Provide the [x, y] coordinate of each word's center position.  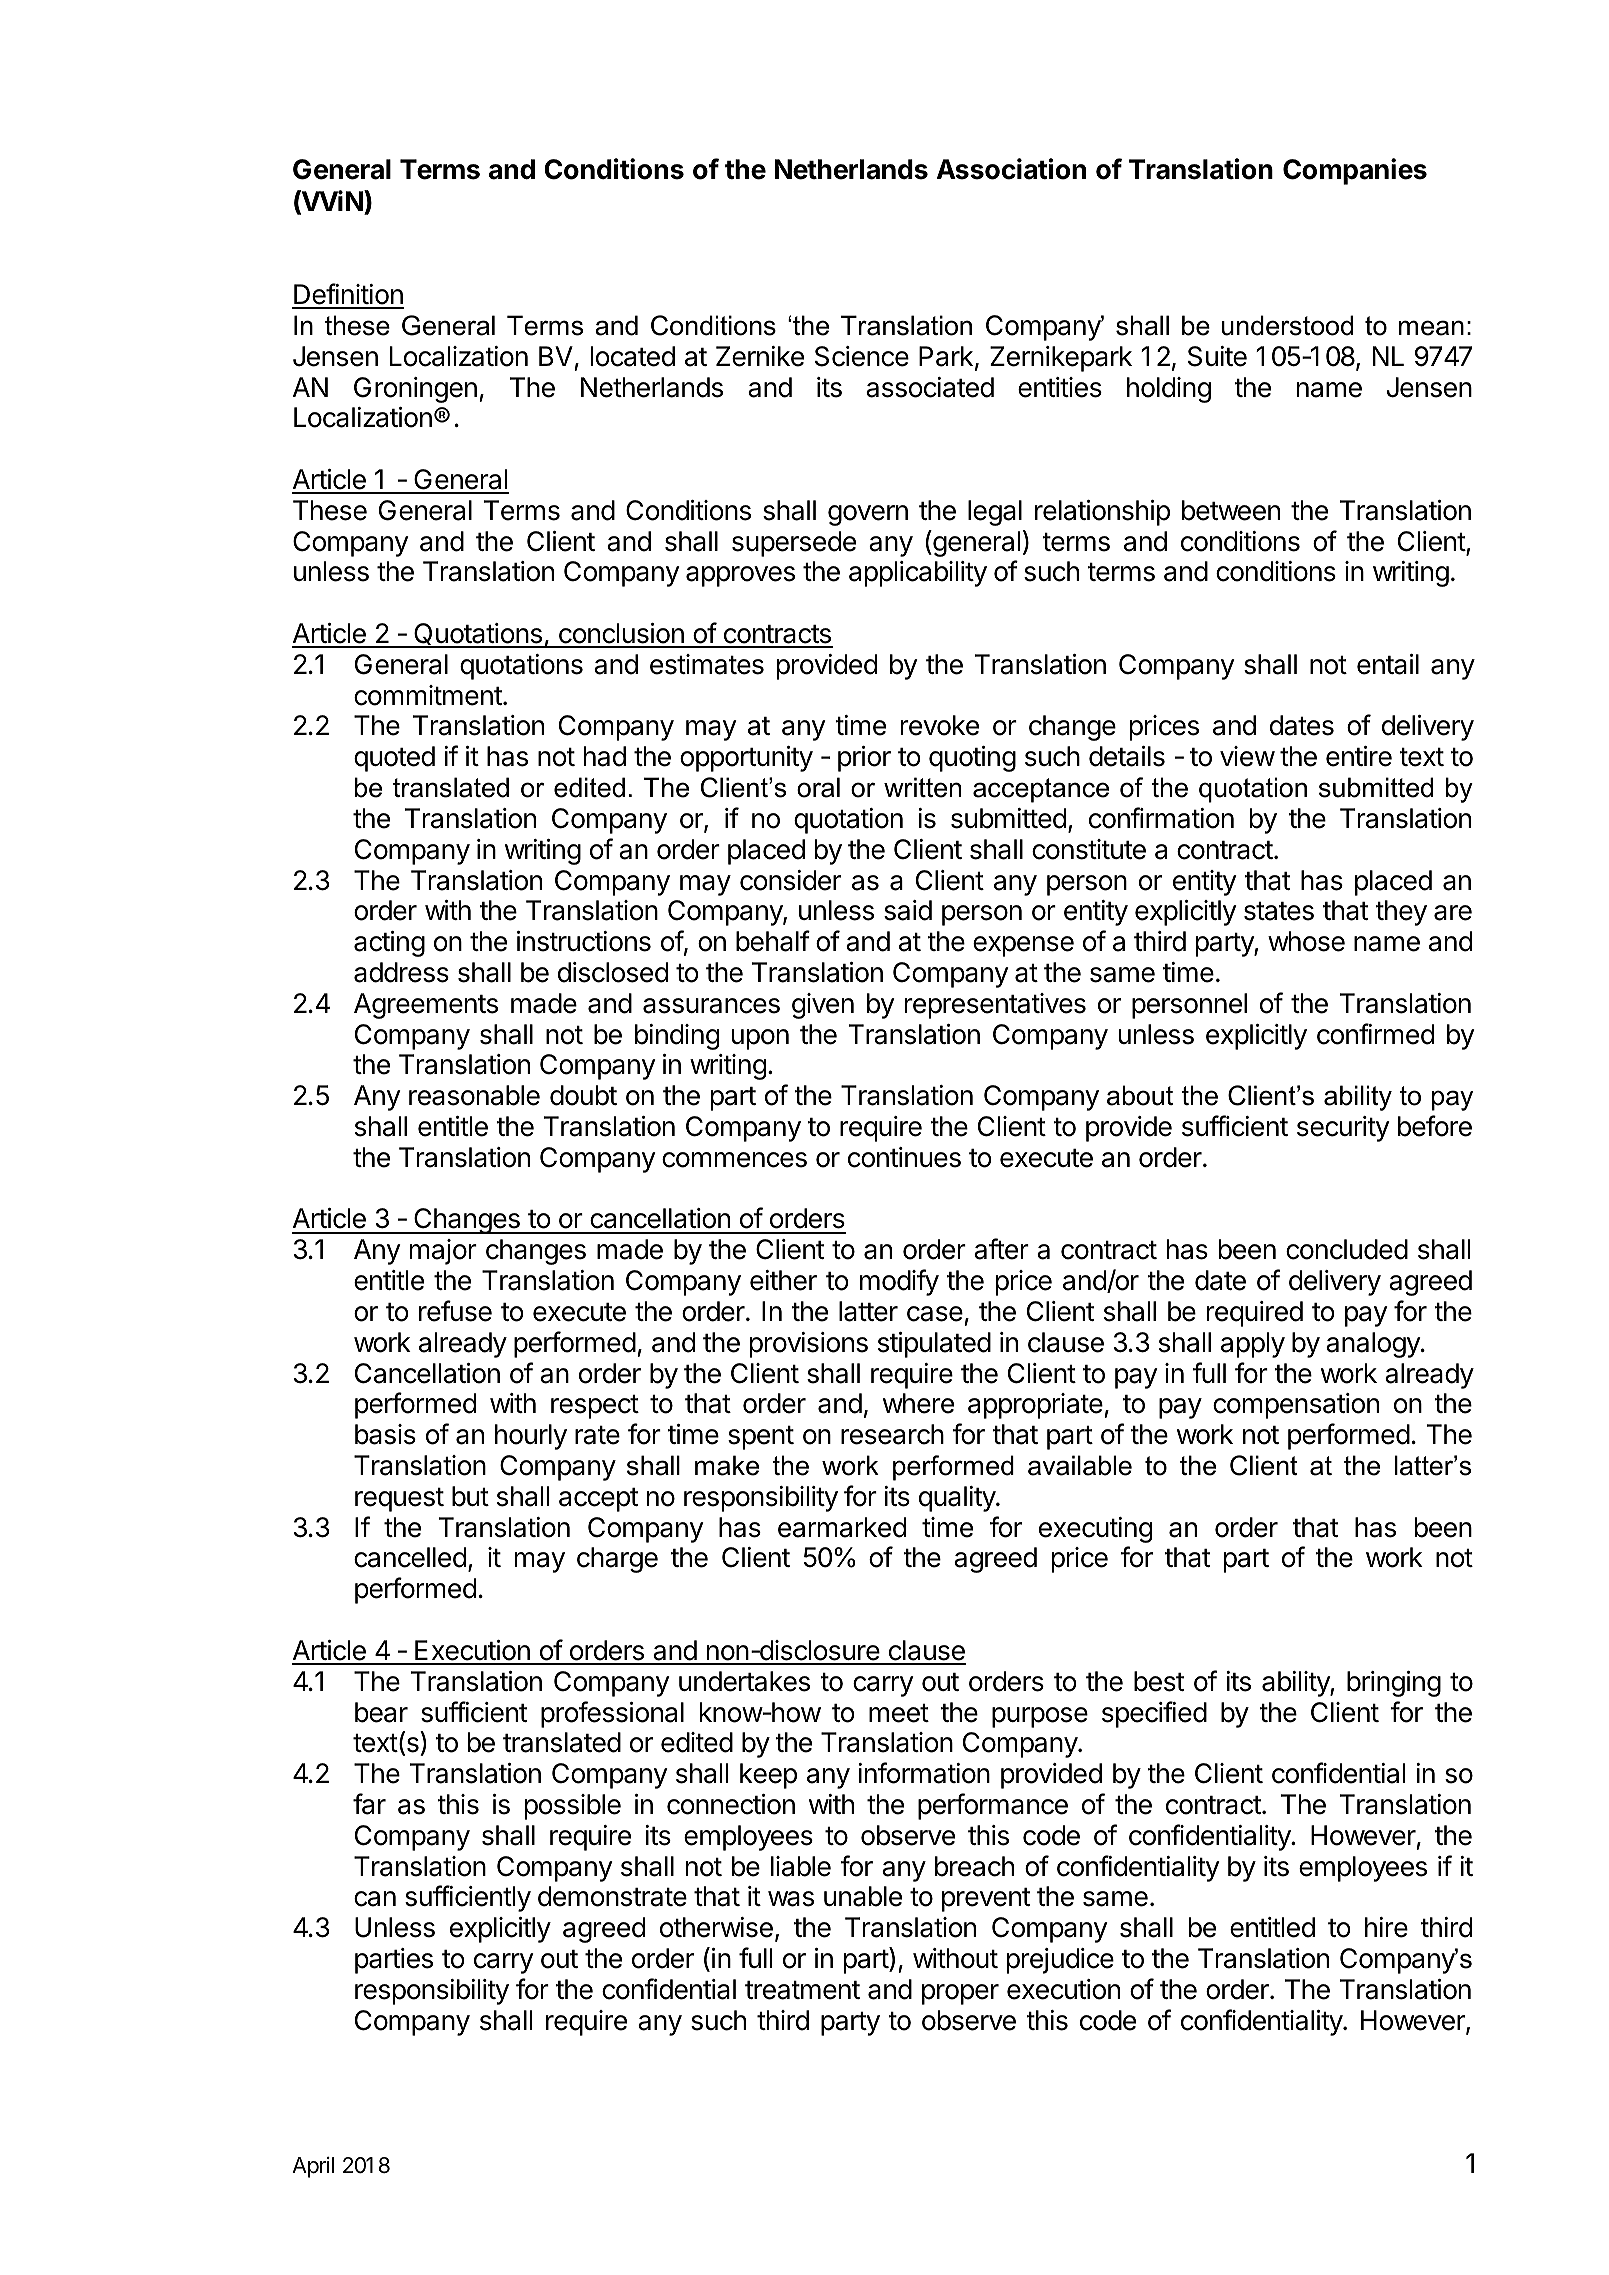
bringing [1394, 1684]
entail [1388, 664]
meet [899, 1713]
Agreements [426, 1006]
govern [868, 515]
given [823, 1006]
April [313, 2167]
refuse [455, 1311]
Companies [1355, 171]
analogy [1374, 1345]
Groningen [415, 390]
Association [1011, 169]
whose [1306, 941]
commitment [428, 695]
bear [381, 1712]
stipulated [934, 1345]
